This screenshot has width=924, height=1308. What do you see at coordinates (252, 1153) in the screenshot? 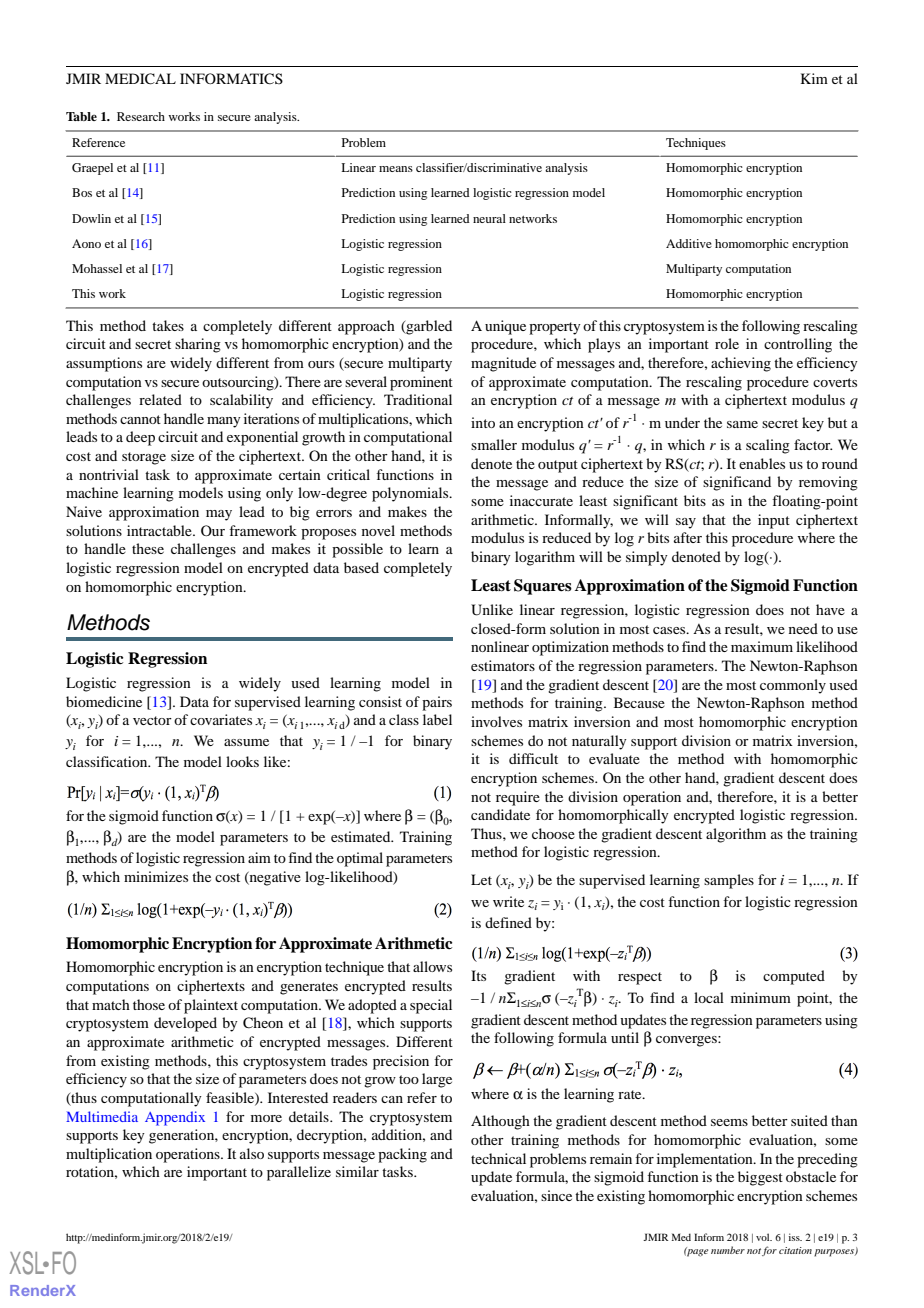
I see `also` at bounding box center [252, 1153].
